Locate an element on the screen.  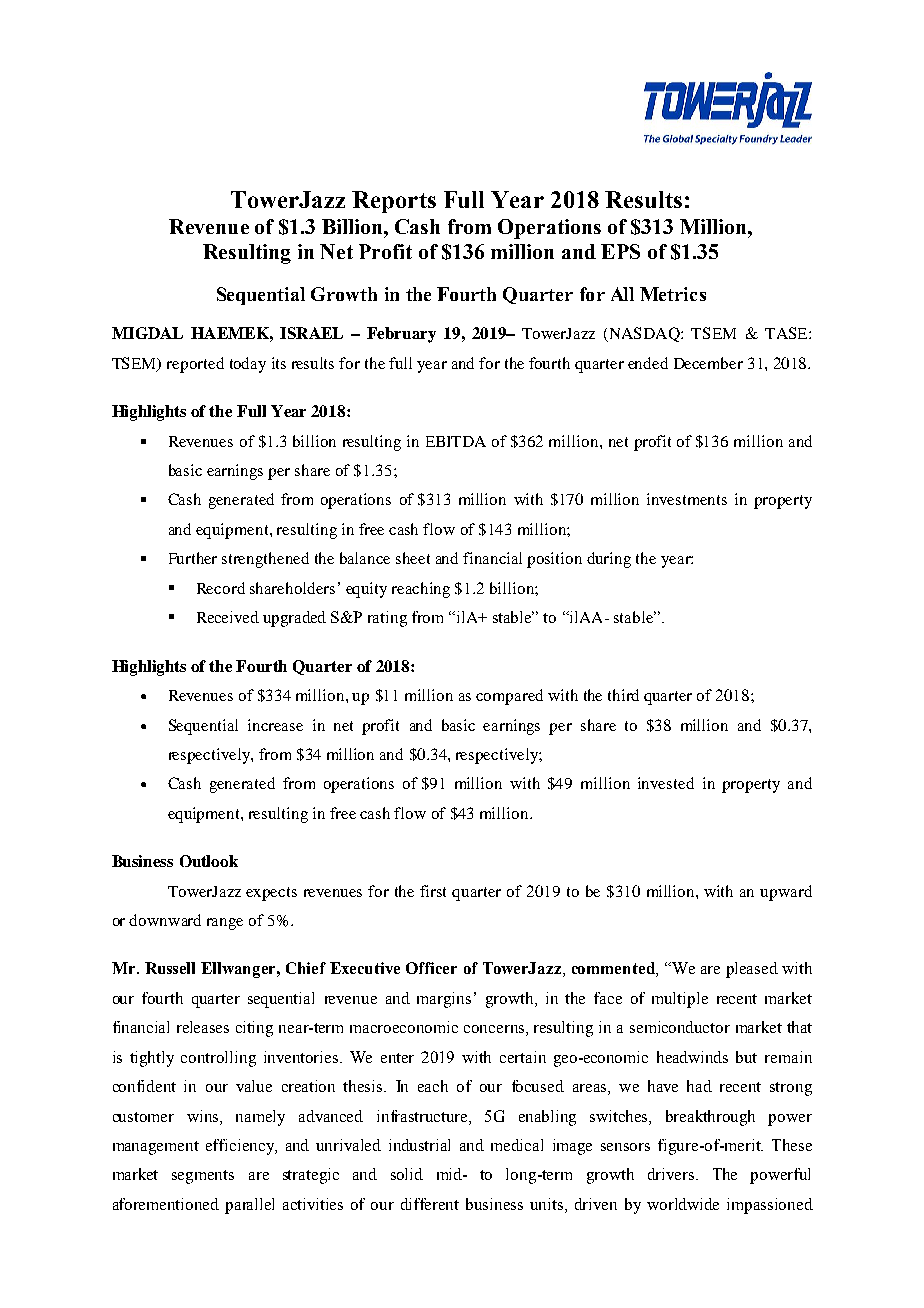
Officer is located at coordinates (431, 968).
